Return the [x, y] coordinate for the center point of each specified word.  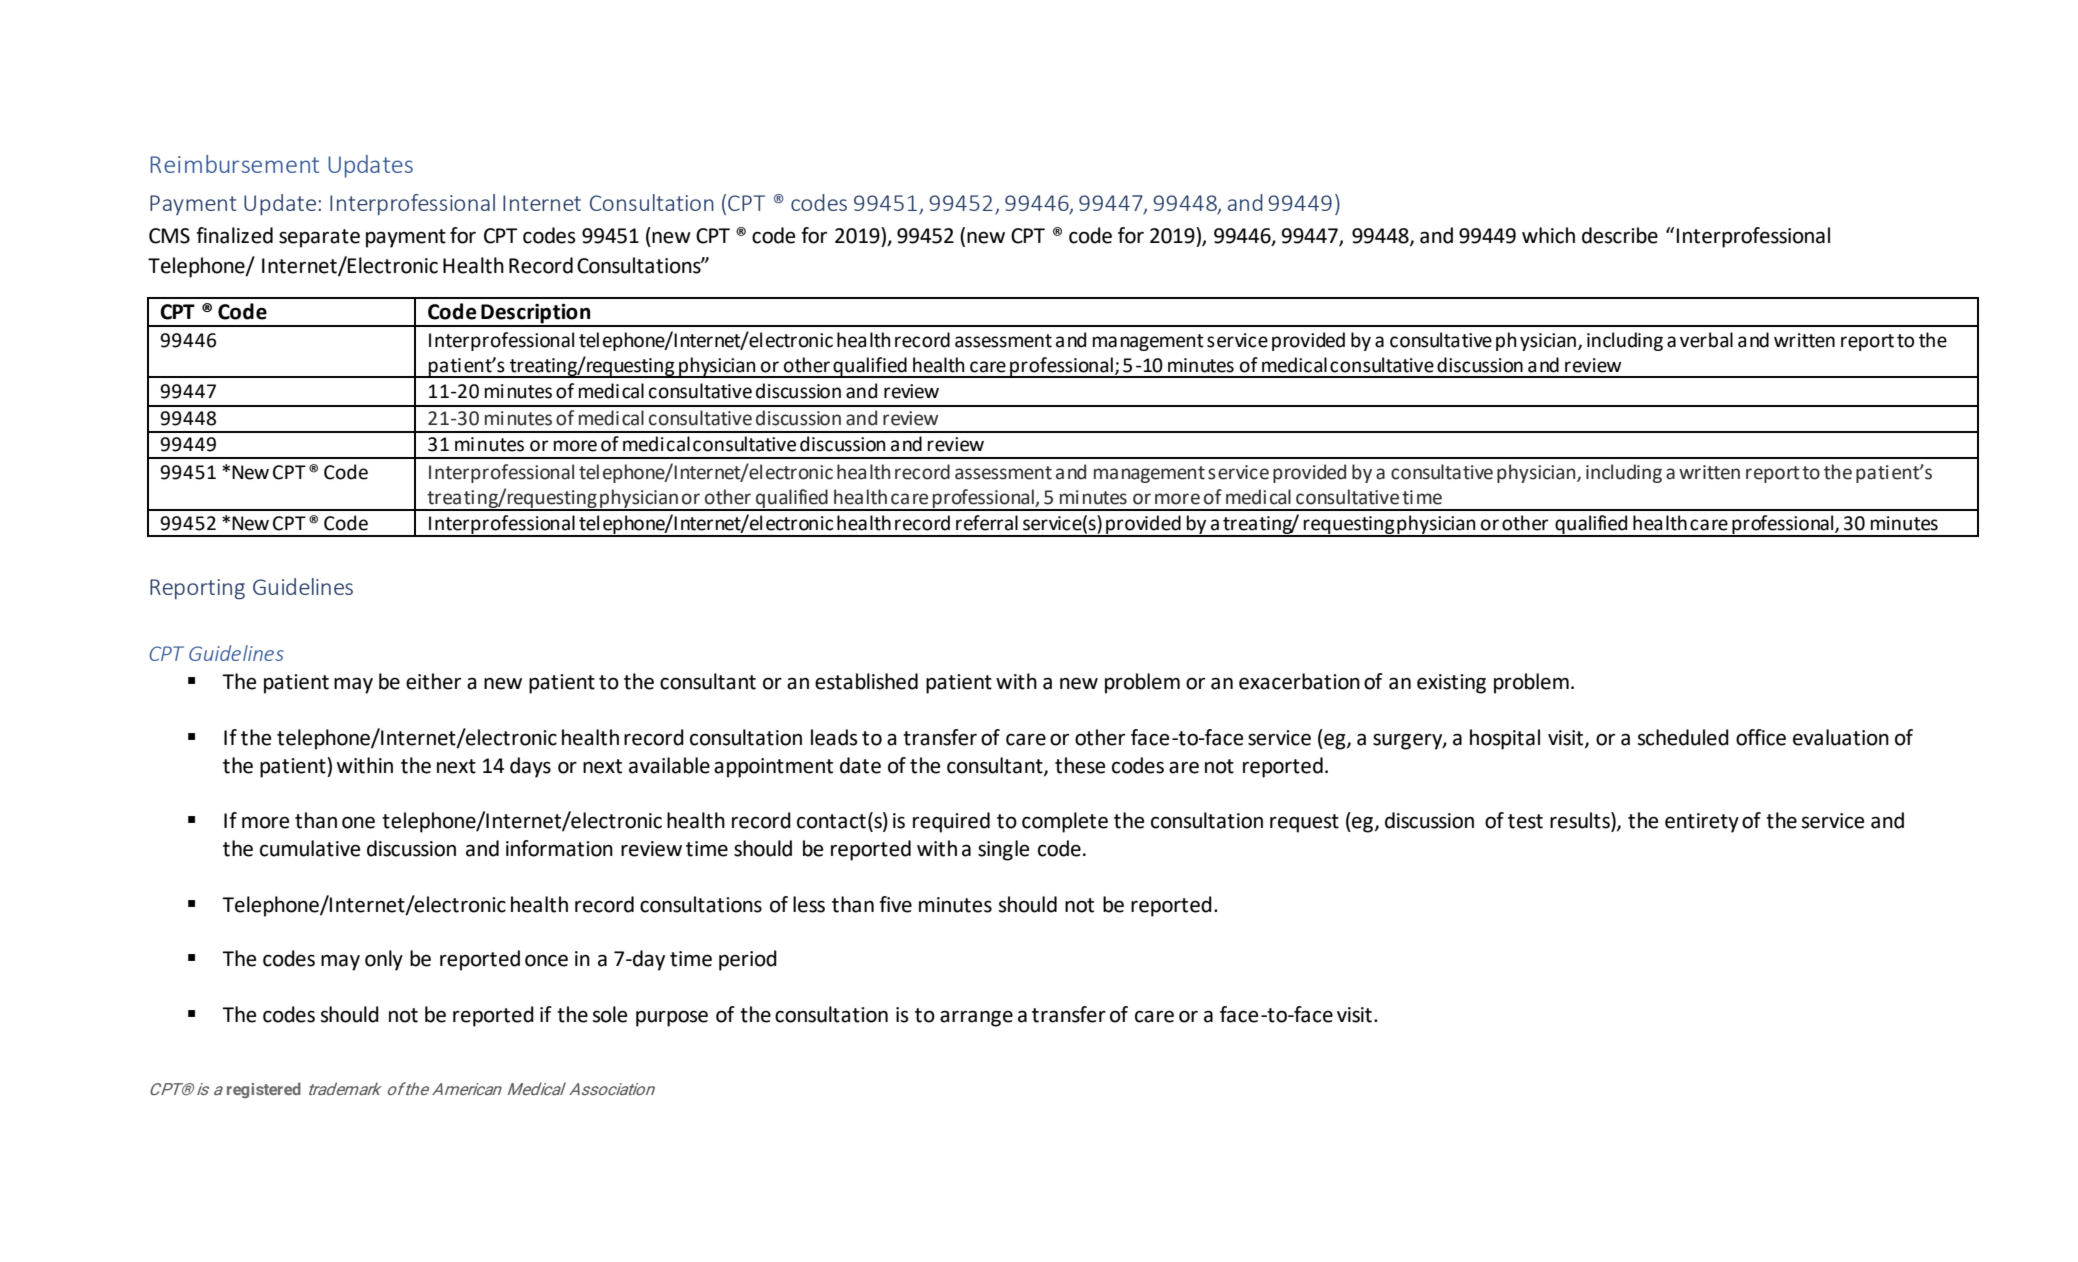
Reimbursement [234, 164]
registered [264, 1090]
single [1003, 850]
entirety [1702, 823]
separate [319, 238]
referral [987, 523]
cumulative [310, 848]
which [1548, 235]
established [866, 681]
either [433, 681]
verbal [1706, 340]
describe [1620, 235]
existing [1451, 684]
